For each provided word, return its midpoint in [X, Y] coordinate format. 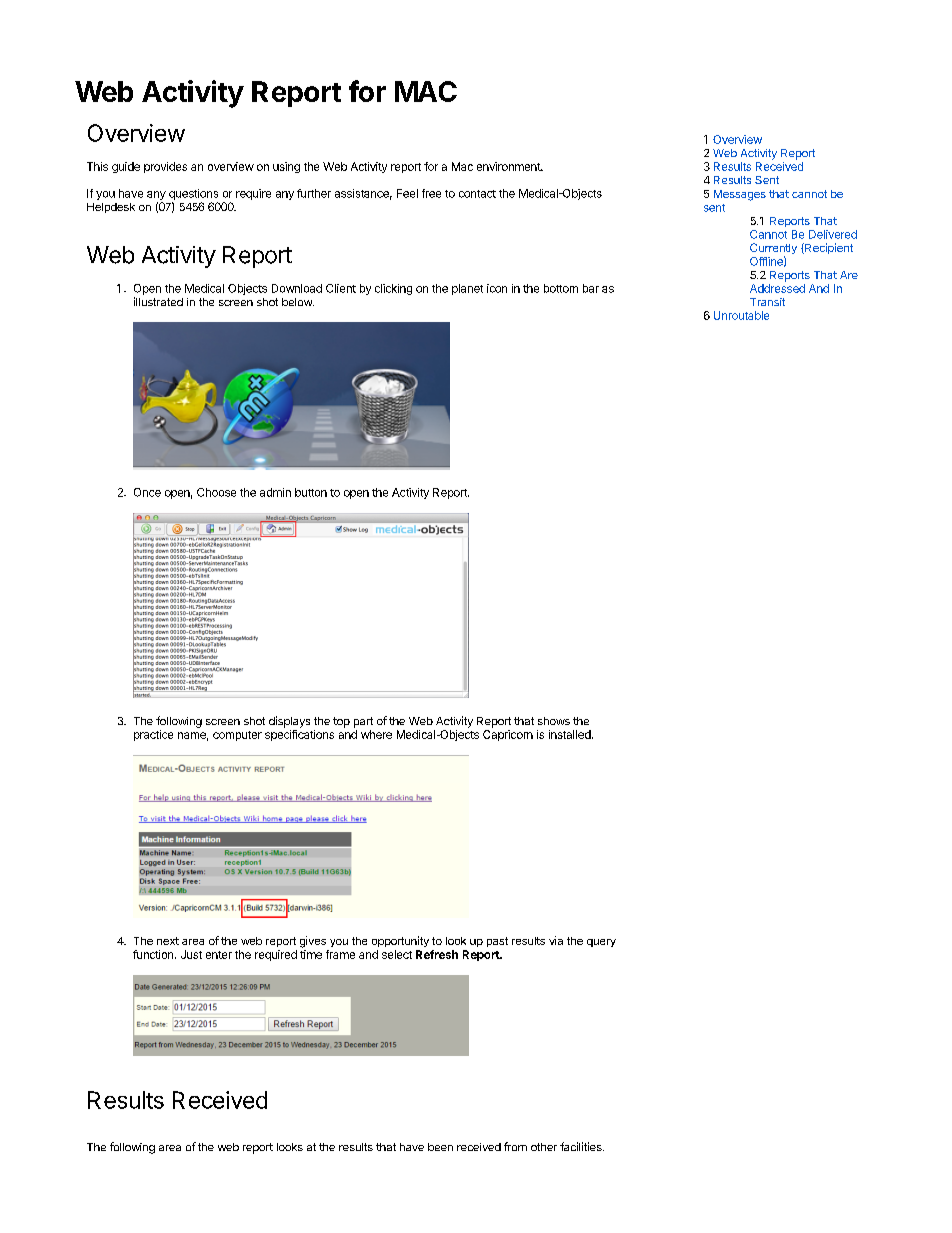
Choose [216, 492]
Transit [767, 302]
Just [191, 954]
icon [497, 288]
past [497, 942]
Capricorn [508, 735]
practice [153, 735]
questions [193, 194]
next [168, 941]
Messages [740, 195]
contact [477, 194]
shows [554, 721]
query [601, 943]
